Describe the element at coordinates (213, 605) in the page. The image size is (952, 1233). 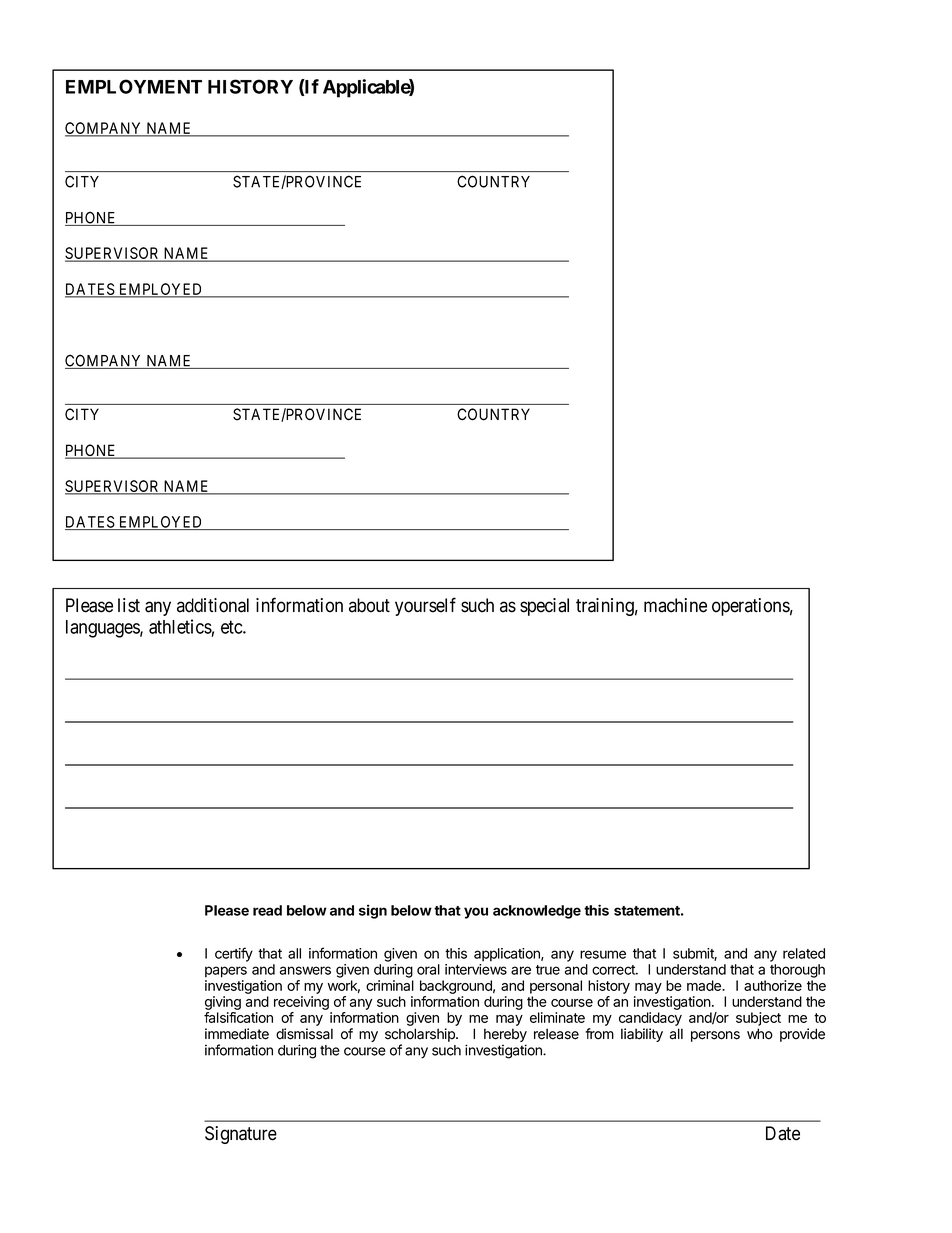
I see `additional` at that location.
